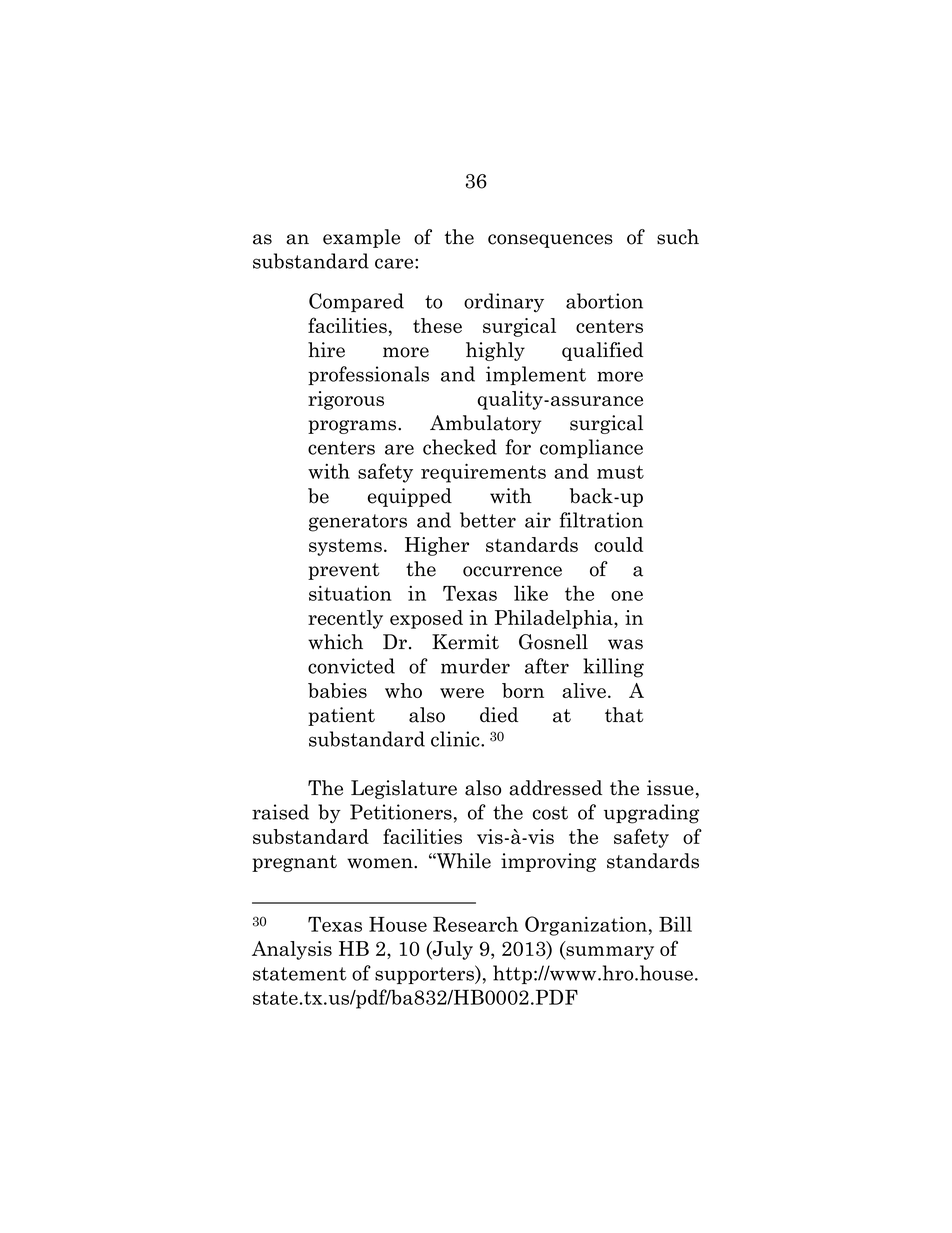 This screenshot has width=952, height=1233. What do you see at coordinates (609, 953) in the screenshot?
I see `summary` at bounding box center [609, 953].
